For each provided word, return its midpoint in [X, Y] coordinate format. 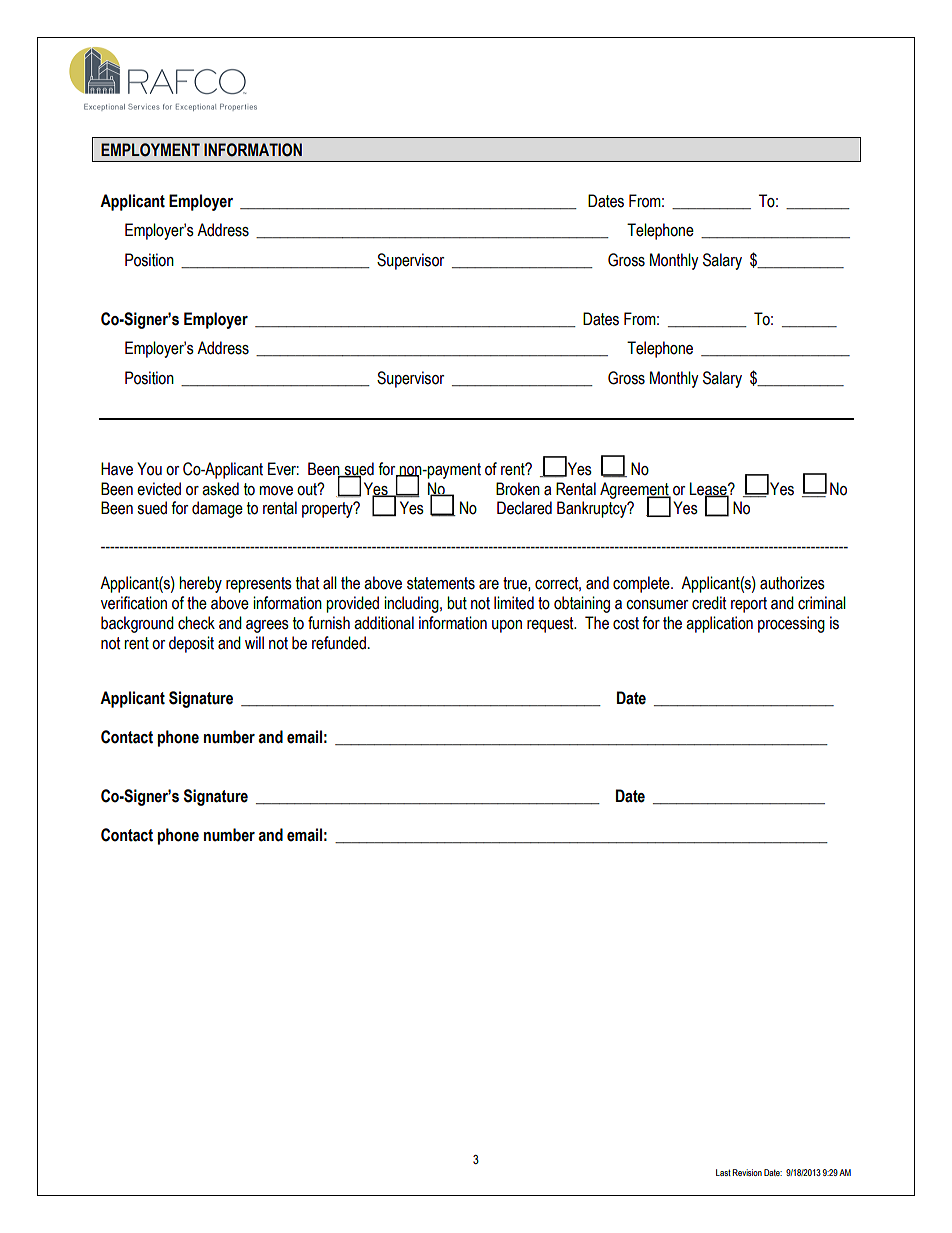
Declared [524, 508]
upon [507, 626]
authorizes [792, 583]
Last [723, 1172]
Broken [518, 489]
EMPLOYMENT [150, 150]
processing [791, 624]
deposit [191, 644]
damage [217, 509]
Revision [747, 1172]
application [719, 624]
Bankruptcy [593, 509]
